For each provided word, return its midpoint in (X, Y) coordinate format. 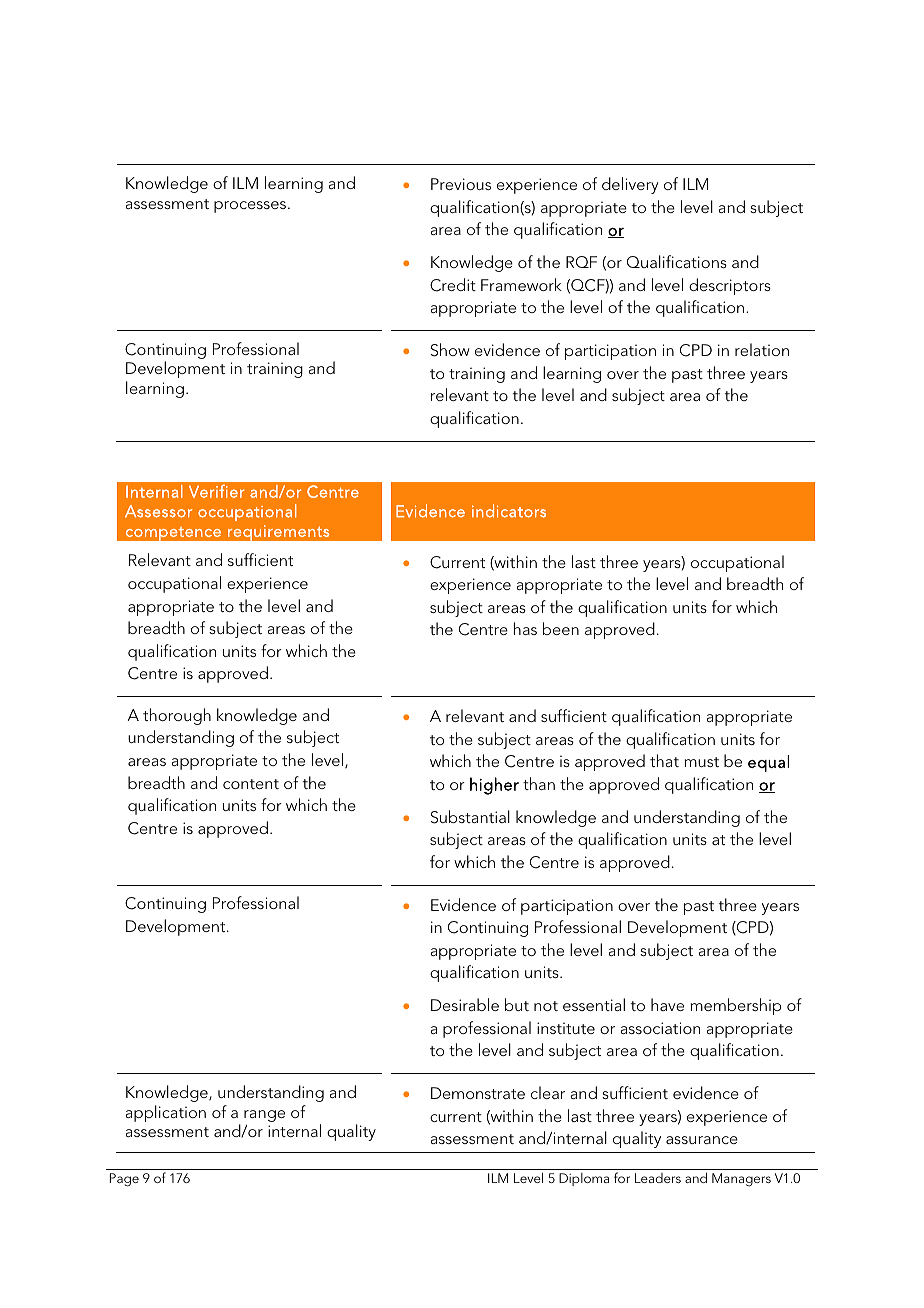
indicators (509, 511)
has (525, 628)
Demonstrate (478, 1093)
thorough (177, 716)
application (166, 1113)
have (667, 1004)
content (251, 784)
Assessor (159, 511)
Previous (461, 184)
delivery (630, 185)
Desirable (465, 1004)
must (701, 762)
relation (762, 349)
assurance (702, 1140)
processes (250, 207)
